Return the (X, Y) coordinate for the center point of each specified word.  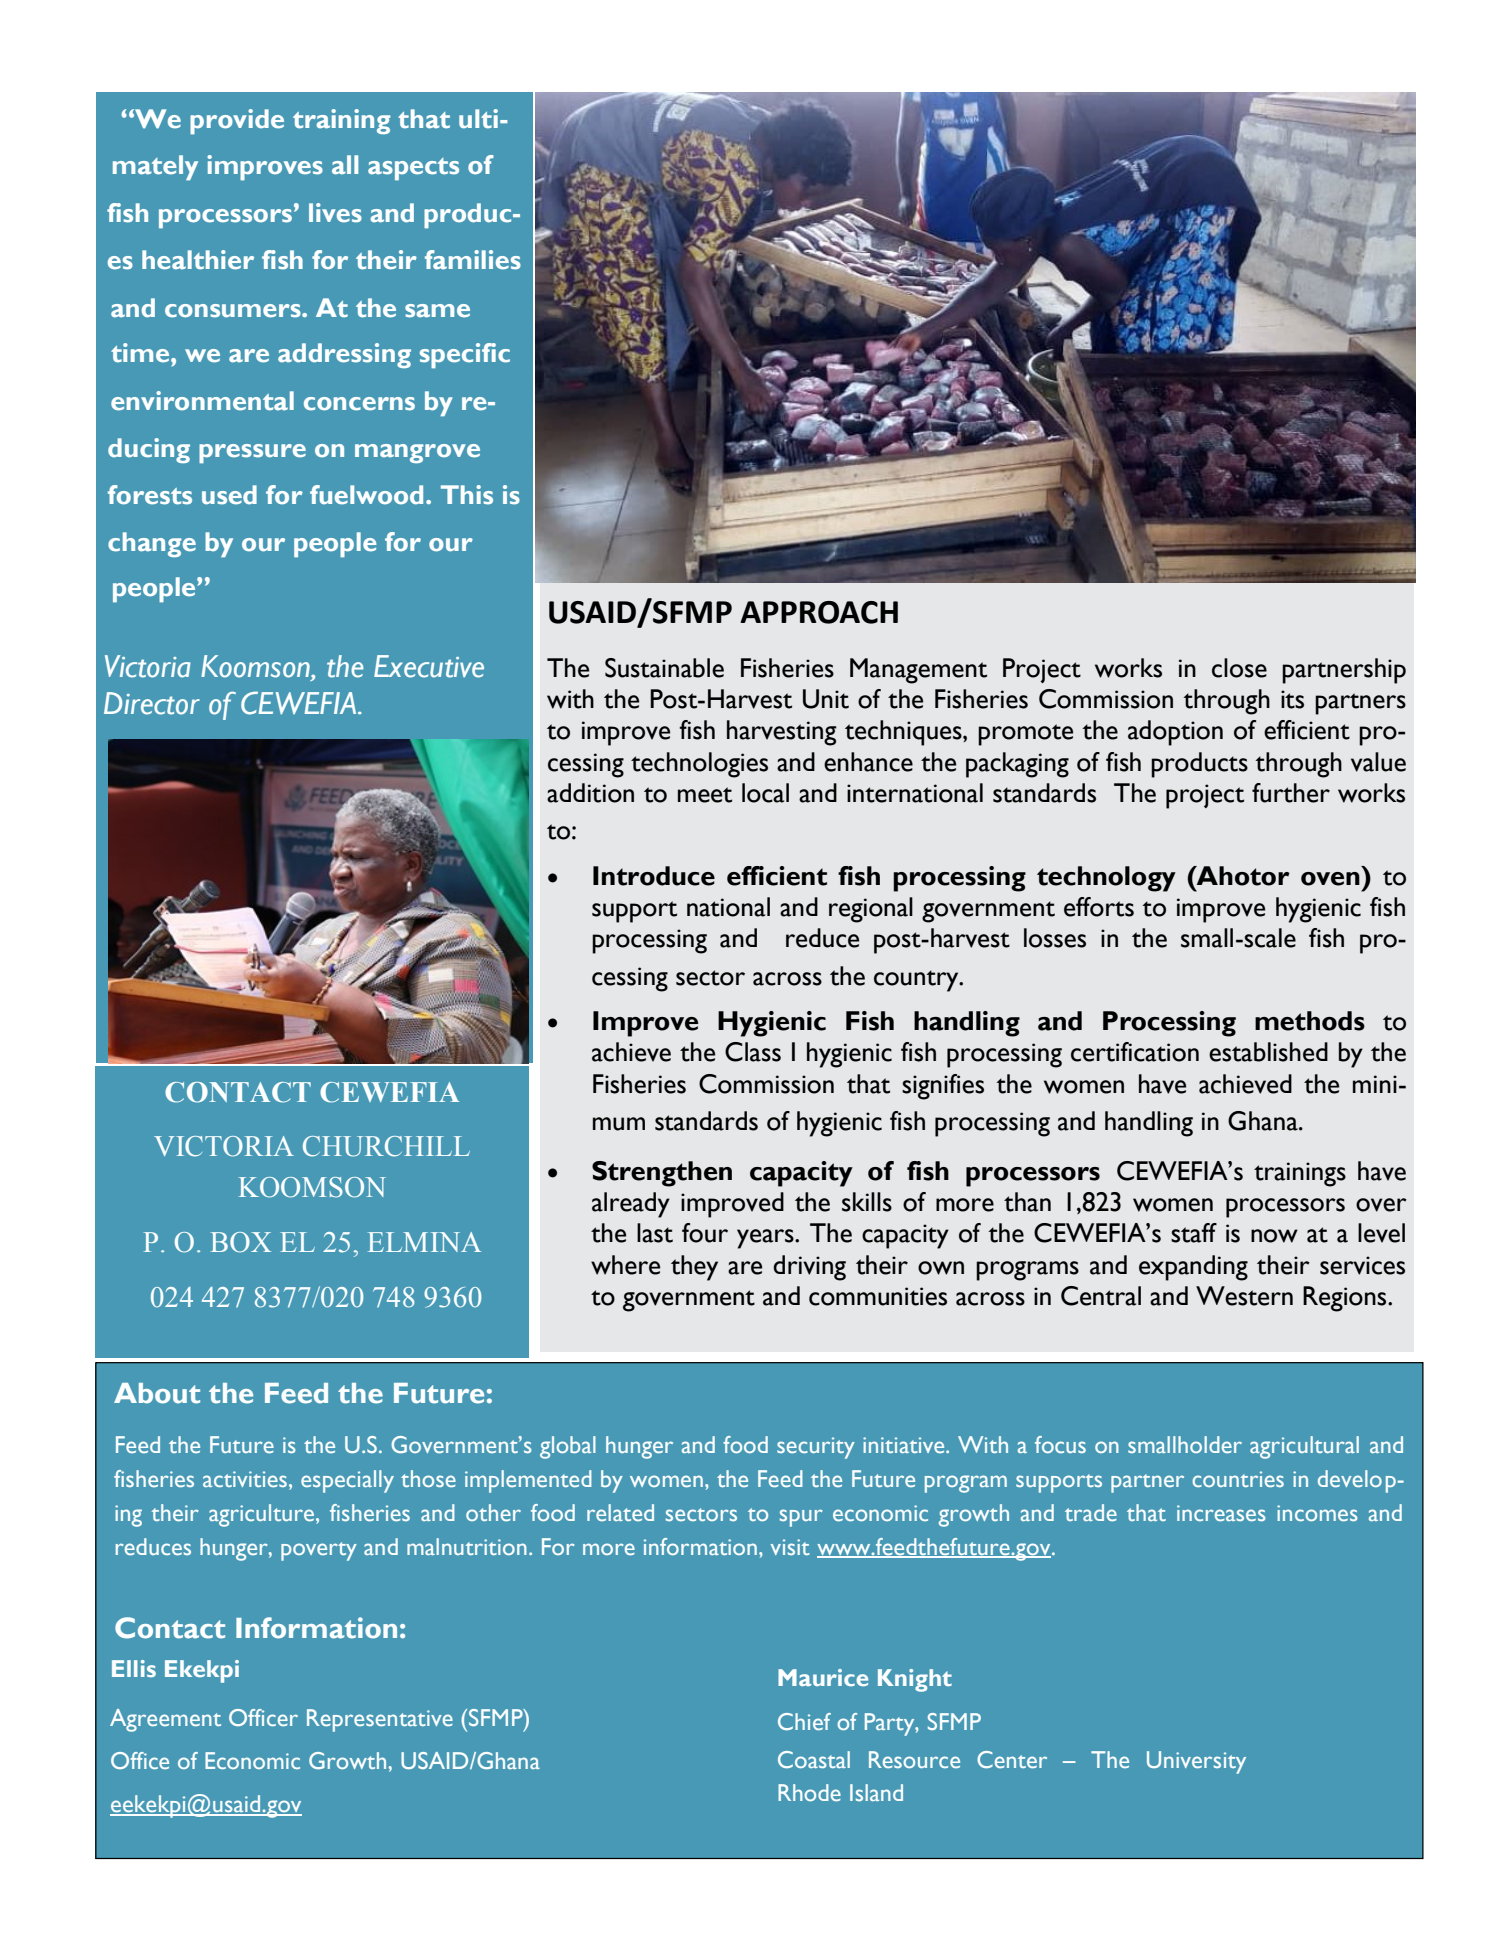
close (1239, 668)
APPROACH (819, 612)
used (229, 495)
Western (1244, 1296)
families (473, 260)
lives (335, 213)
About (157, 1393)
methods (1310, 1021)
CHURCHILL (386, 1146)
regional (871, 910)
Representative (380, 1720)
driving (809, 1268)
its (1292, 699)
